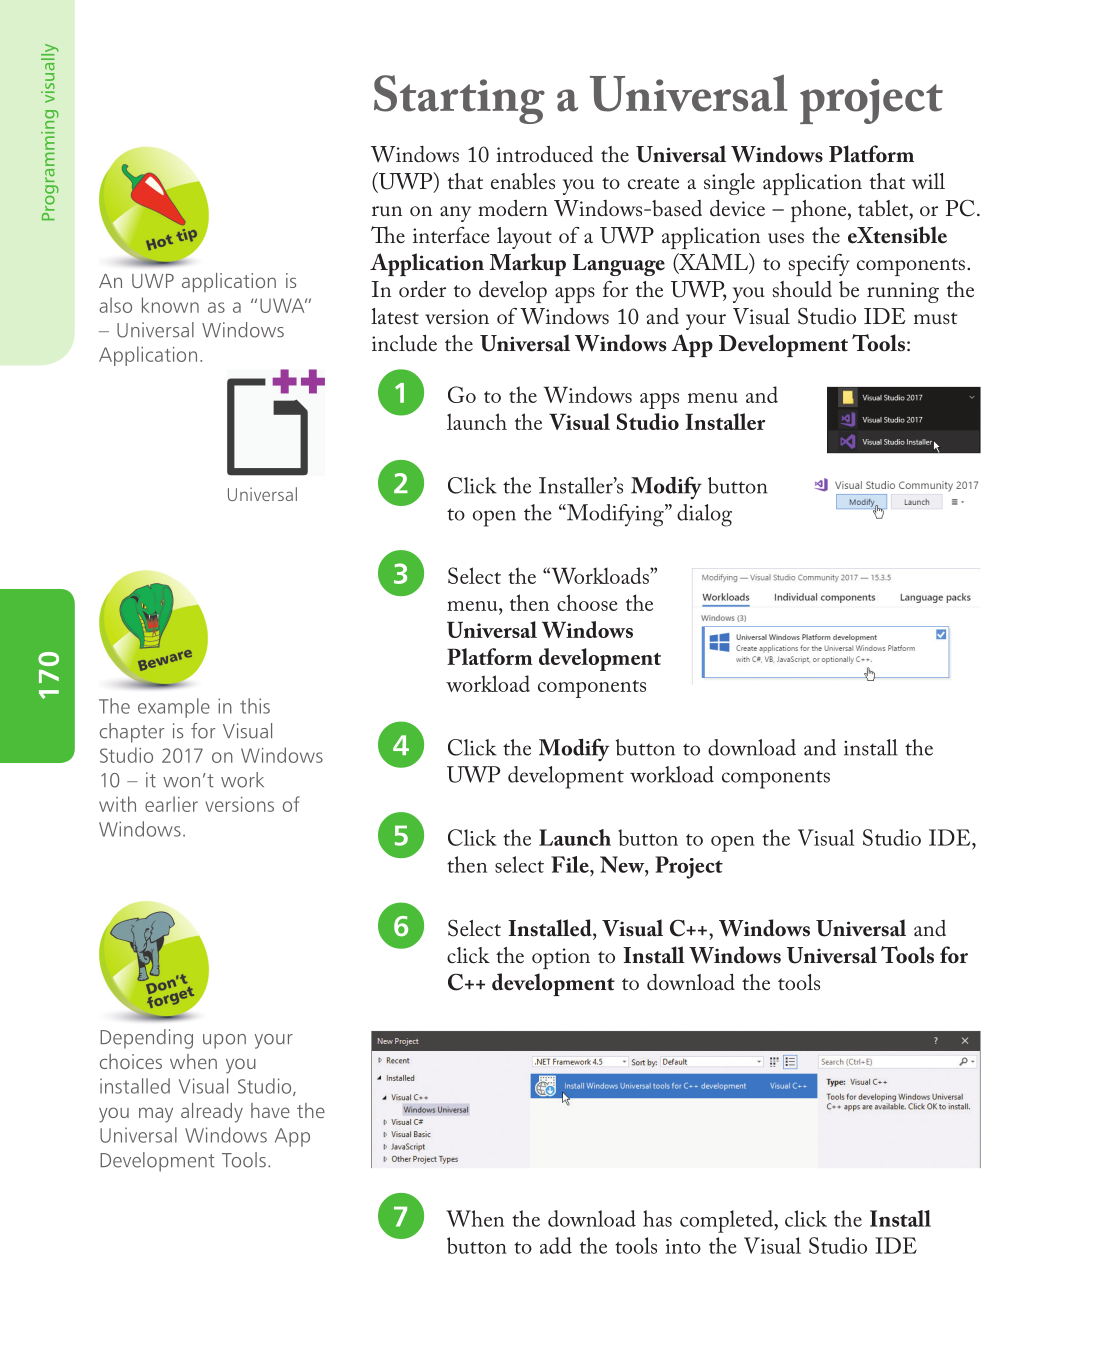  What do you see at coordinates (255, 706) in the screenshot?
I see `this` at bounding box center [255, 706].
